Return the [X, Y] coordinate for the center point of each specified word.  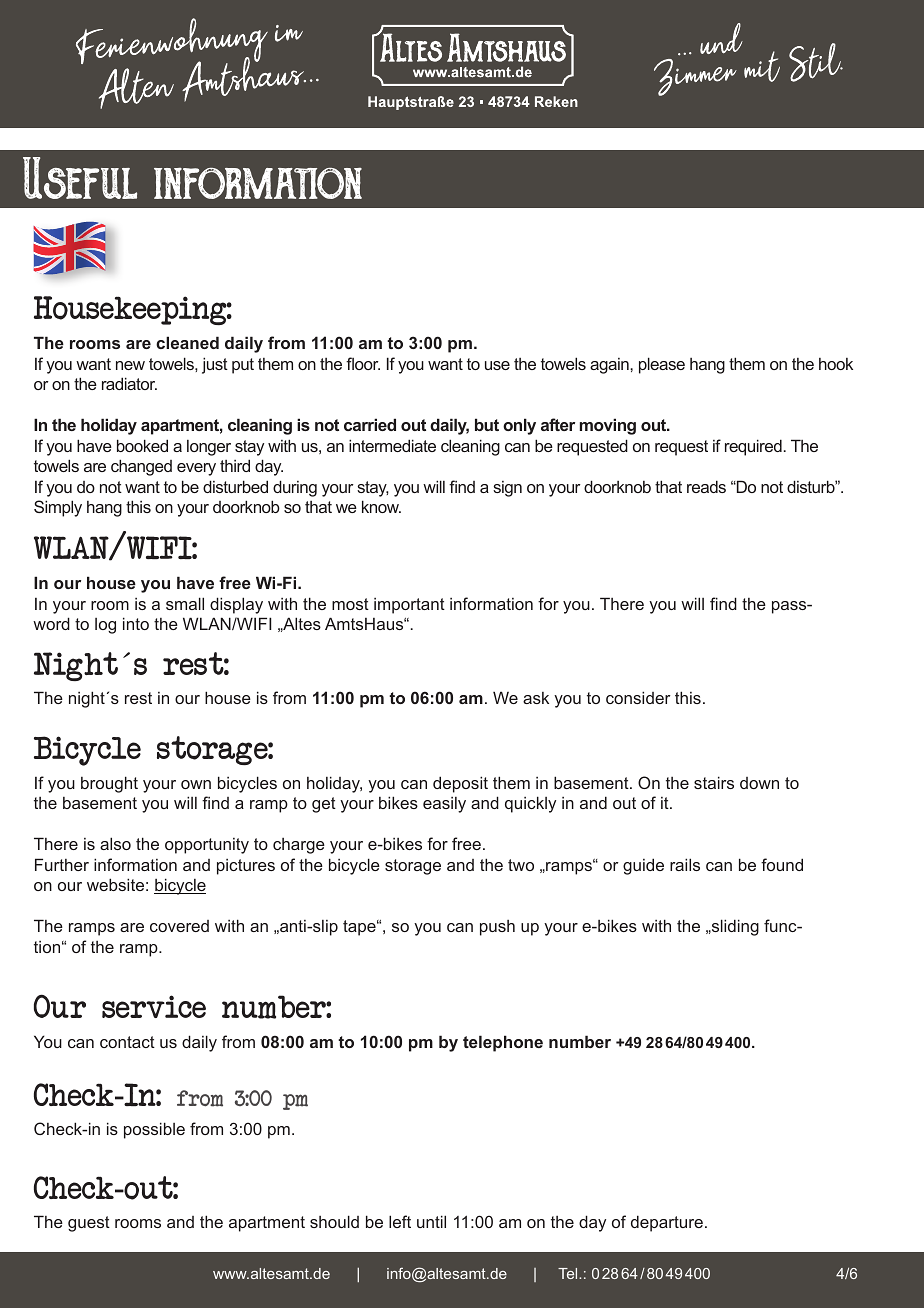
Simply [58, 508]
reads [706, 486]
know [381, 506]
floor [363, 363]
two [521, 865]
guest [89, 1224]
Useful [80, 178]
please [662, 365]
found [782, 864]
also [115, 843]
